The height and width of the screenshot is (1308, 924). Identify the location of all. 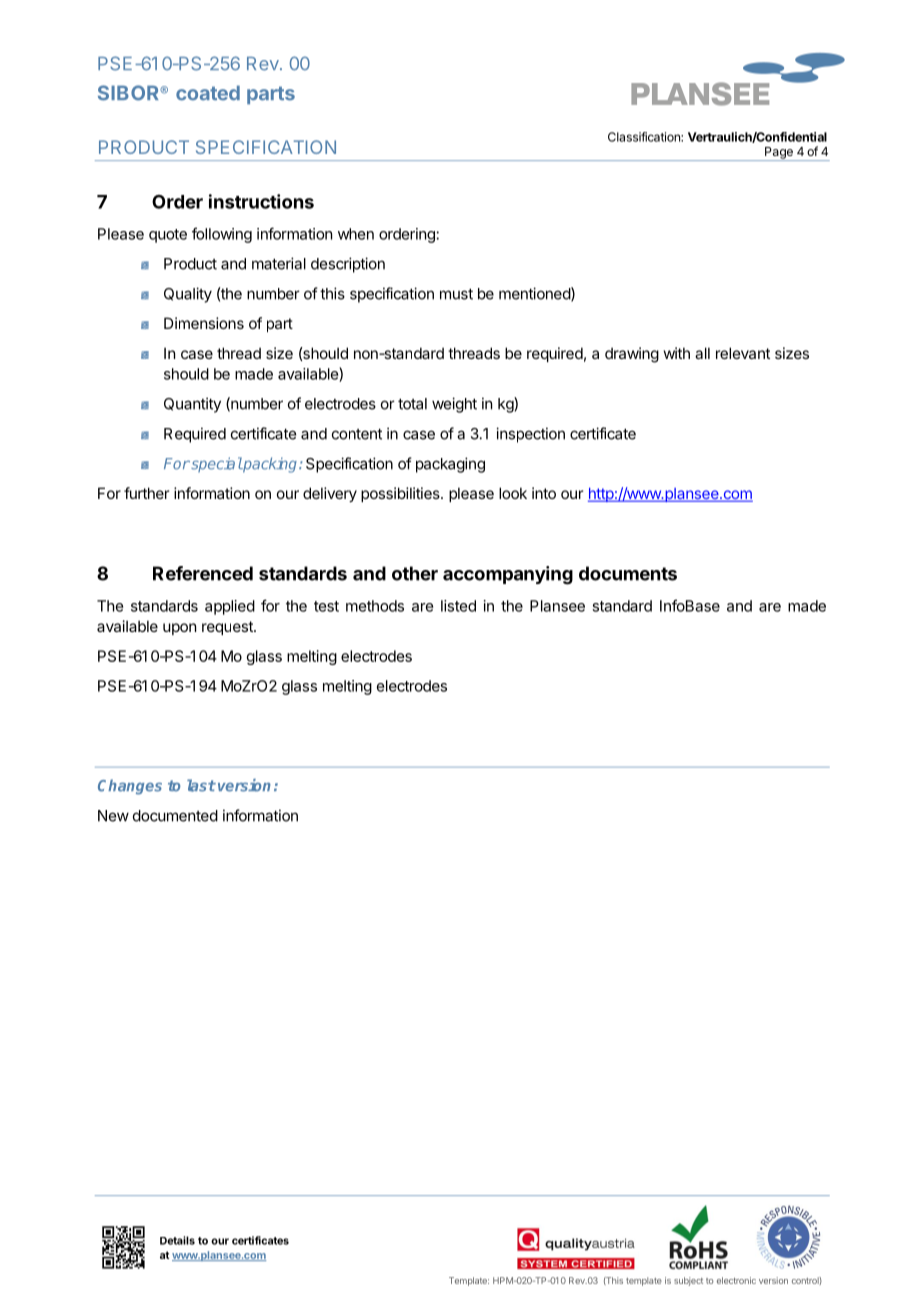
(702, 353).
